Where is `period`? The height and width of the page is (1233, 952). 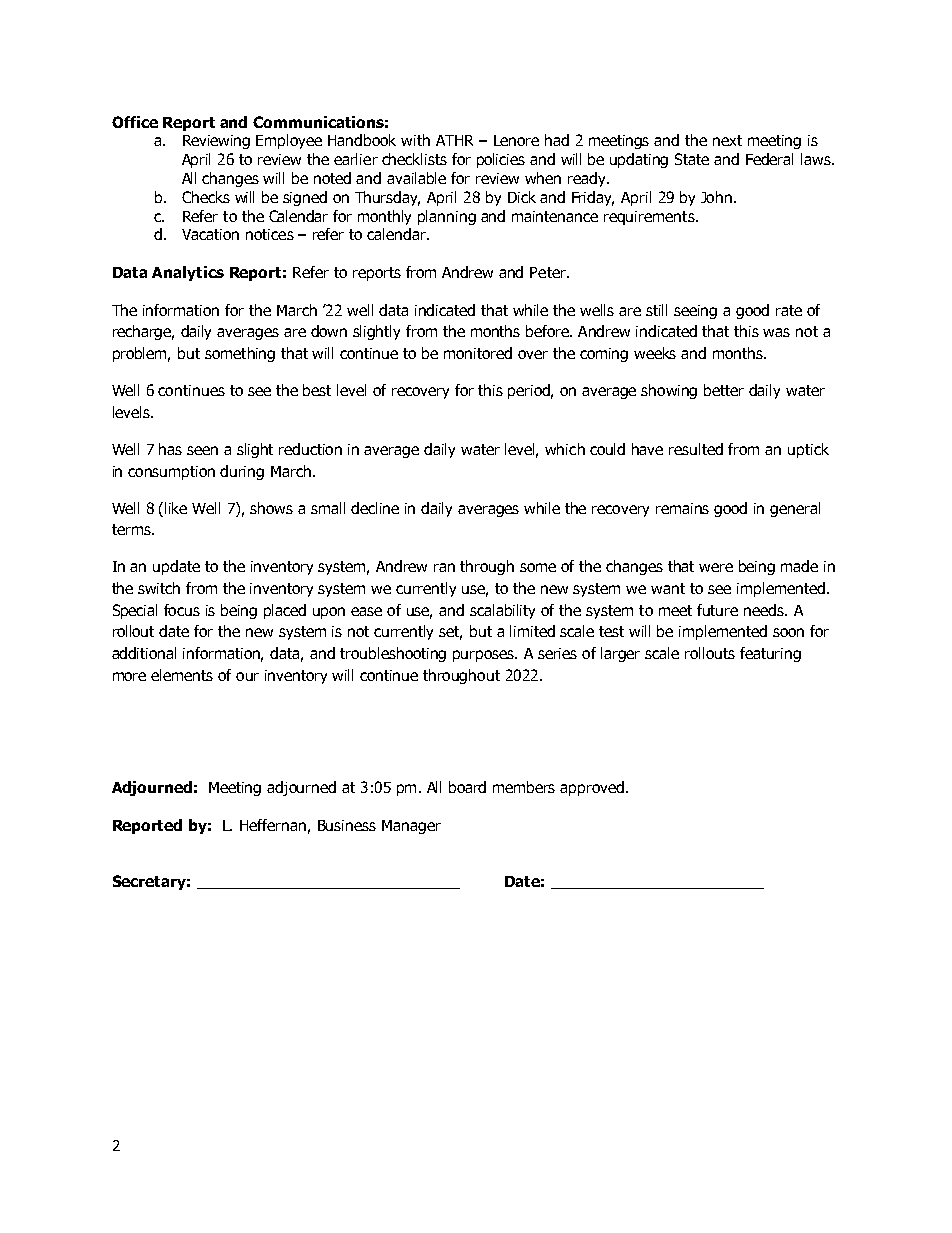
period is located at coordinates (530, 391).
